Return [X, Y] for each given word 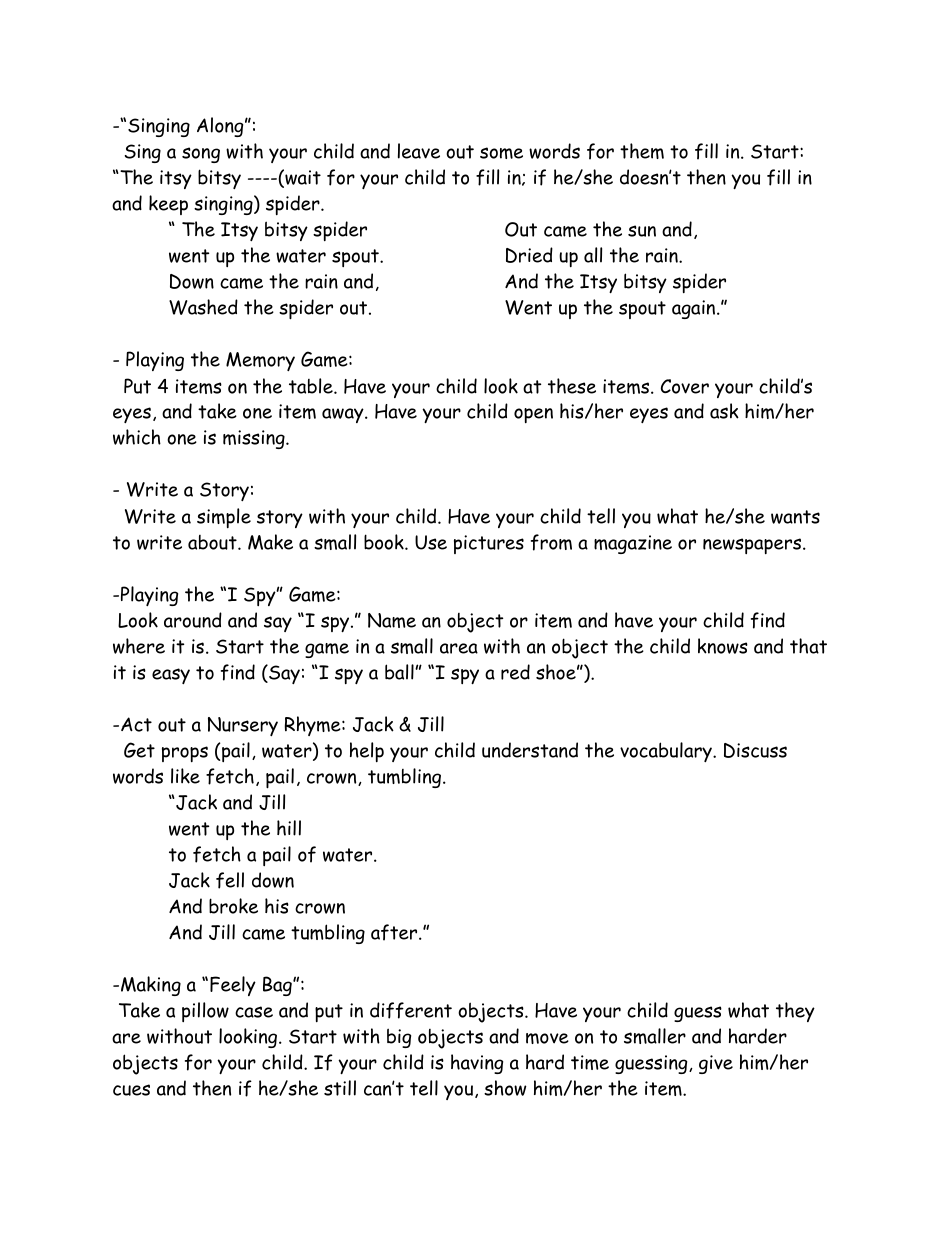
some [501, 153]
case [254, 1012]
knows [723, 646]
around [193, 620]
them [642, 151]
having [477, 1064]
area [459, 648]
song [201, 155]
